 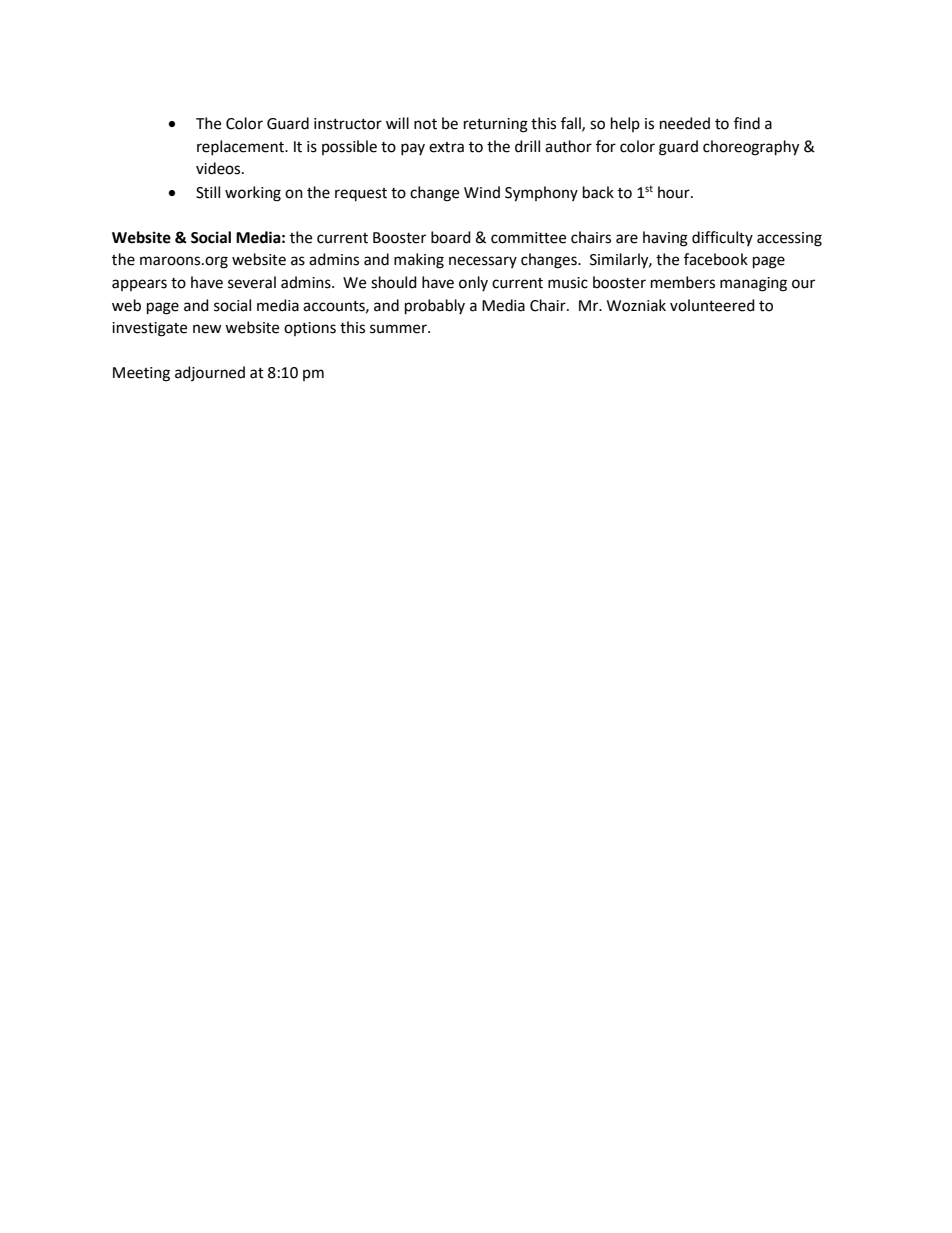 I want to click on working, so click(x=253, y=194).
